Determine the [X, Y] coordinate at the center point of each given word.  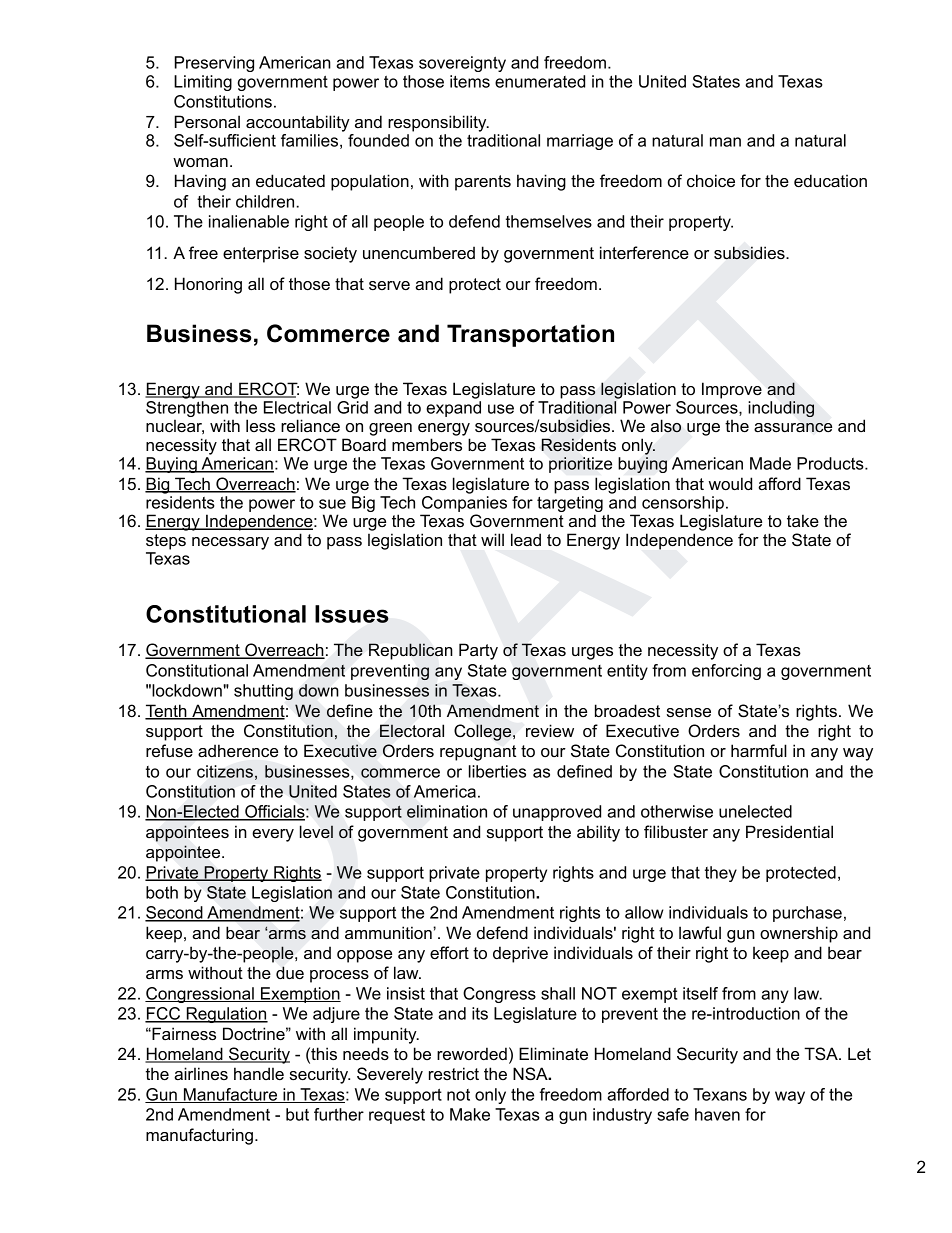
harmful [759, 750]
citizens [225, 771]
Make [470, 1114]
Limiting [203, 83]
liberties [497, 771]
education [830, 180]
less [260, 425]
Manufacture [230, 1095]
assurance [793, 427]
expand [453, 409]
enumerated [540, 81]
